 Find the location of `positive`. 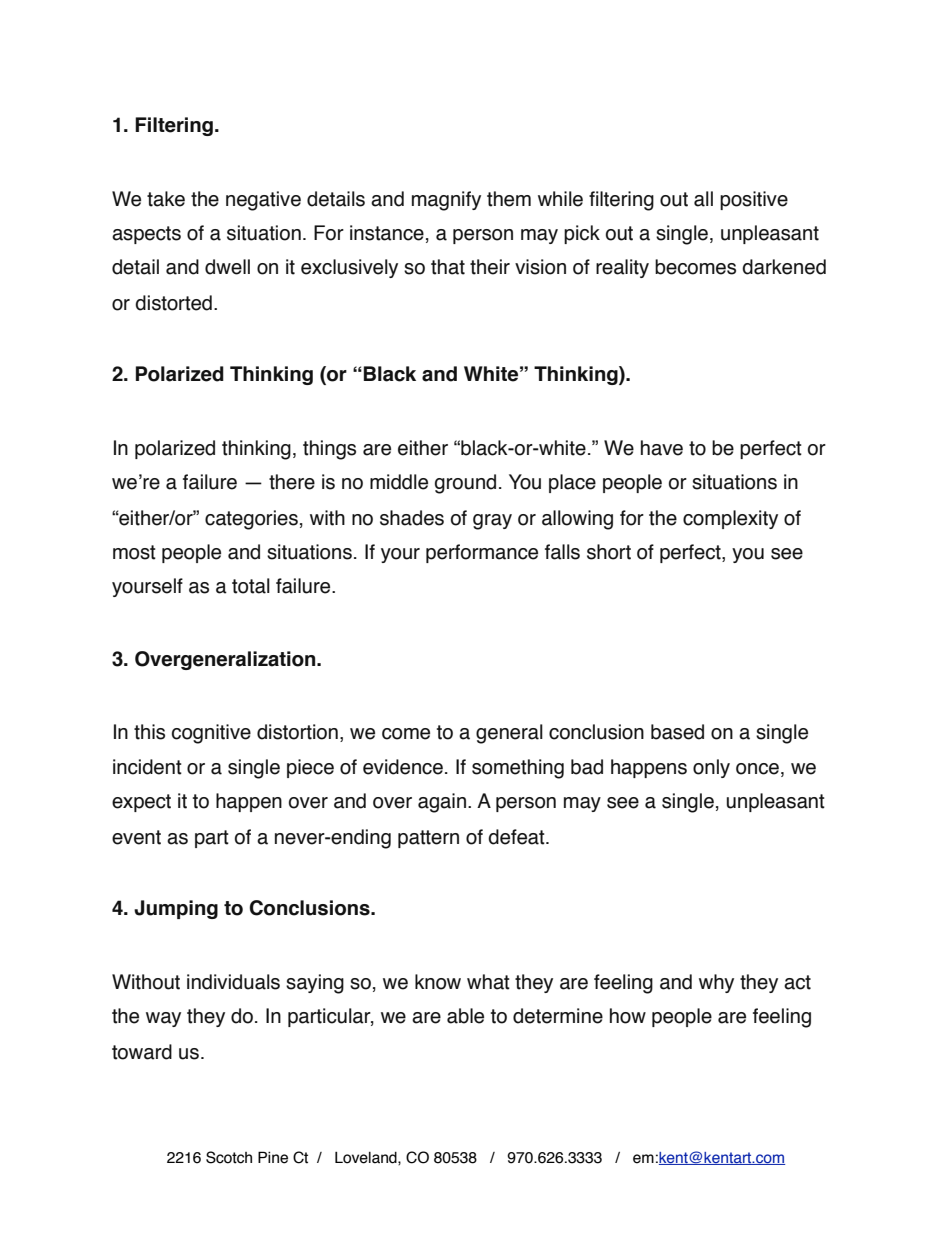

positive is located at coordinates (754, 200).
